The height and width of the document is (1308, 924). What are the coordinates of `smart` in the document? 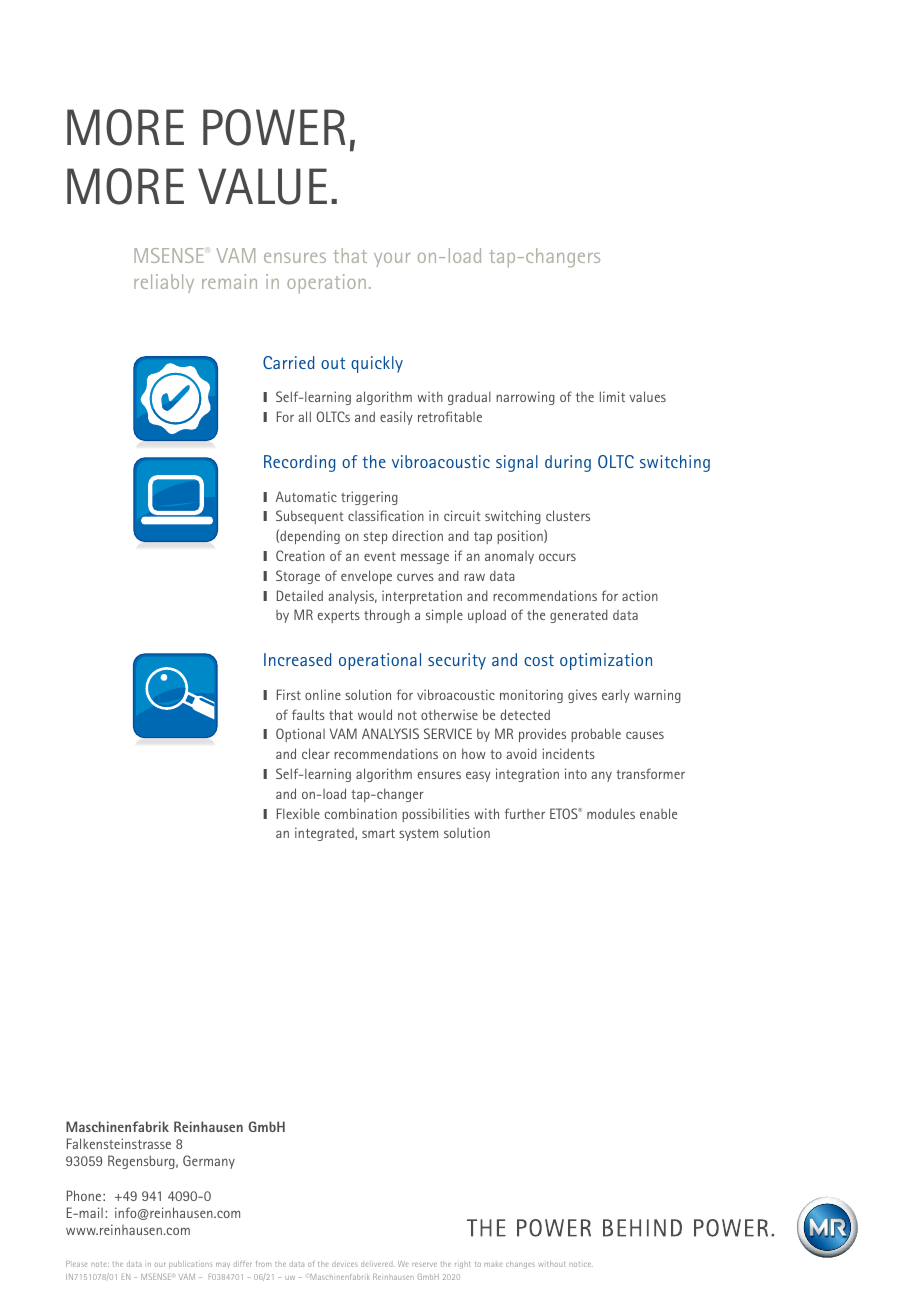 It's located at (378, 833).
